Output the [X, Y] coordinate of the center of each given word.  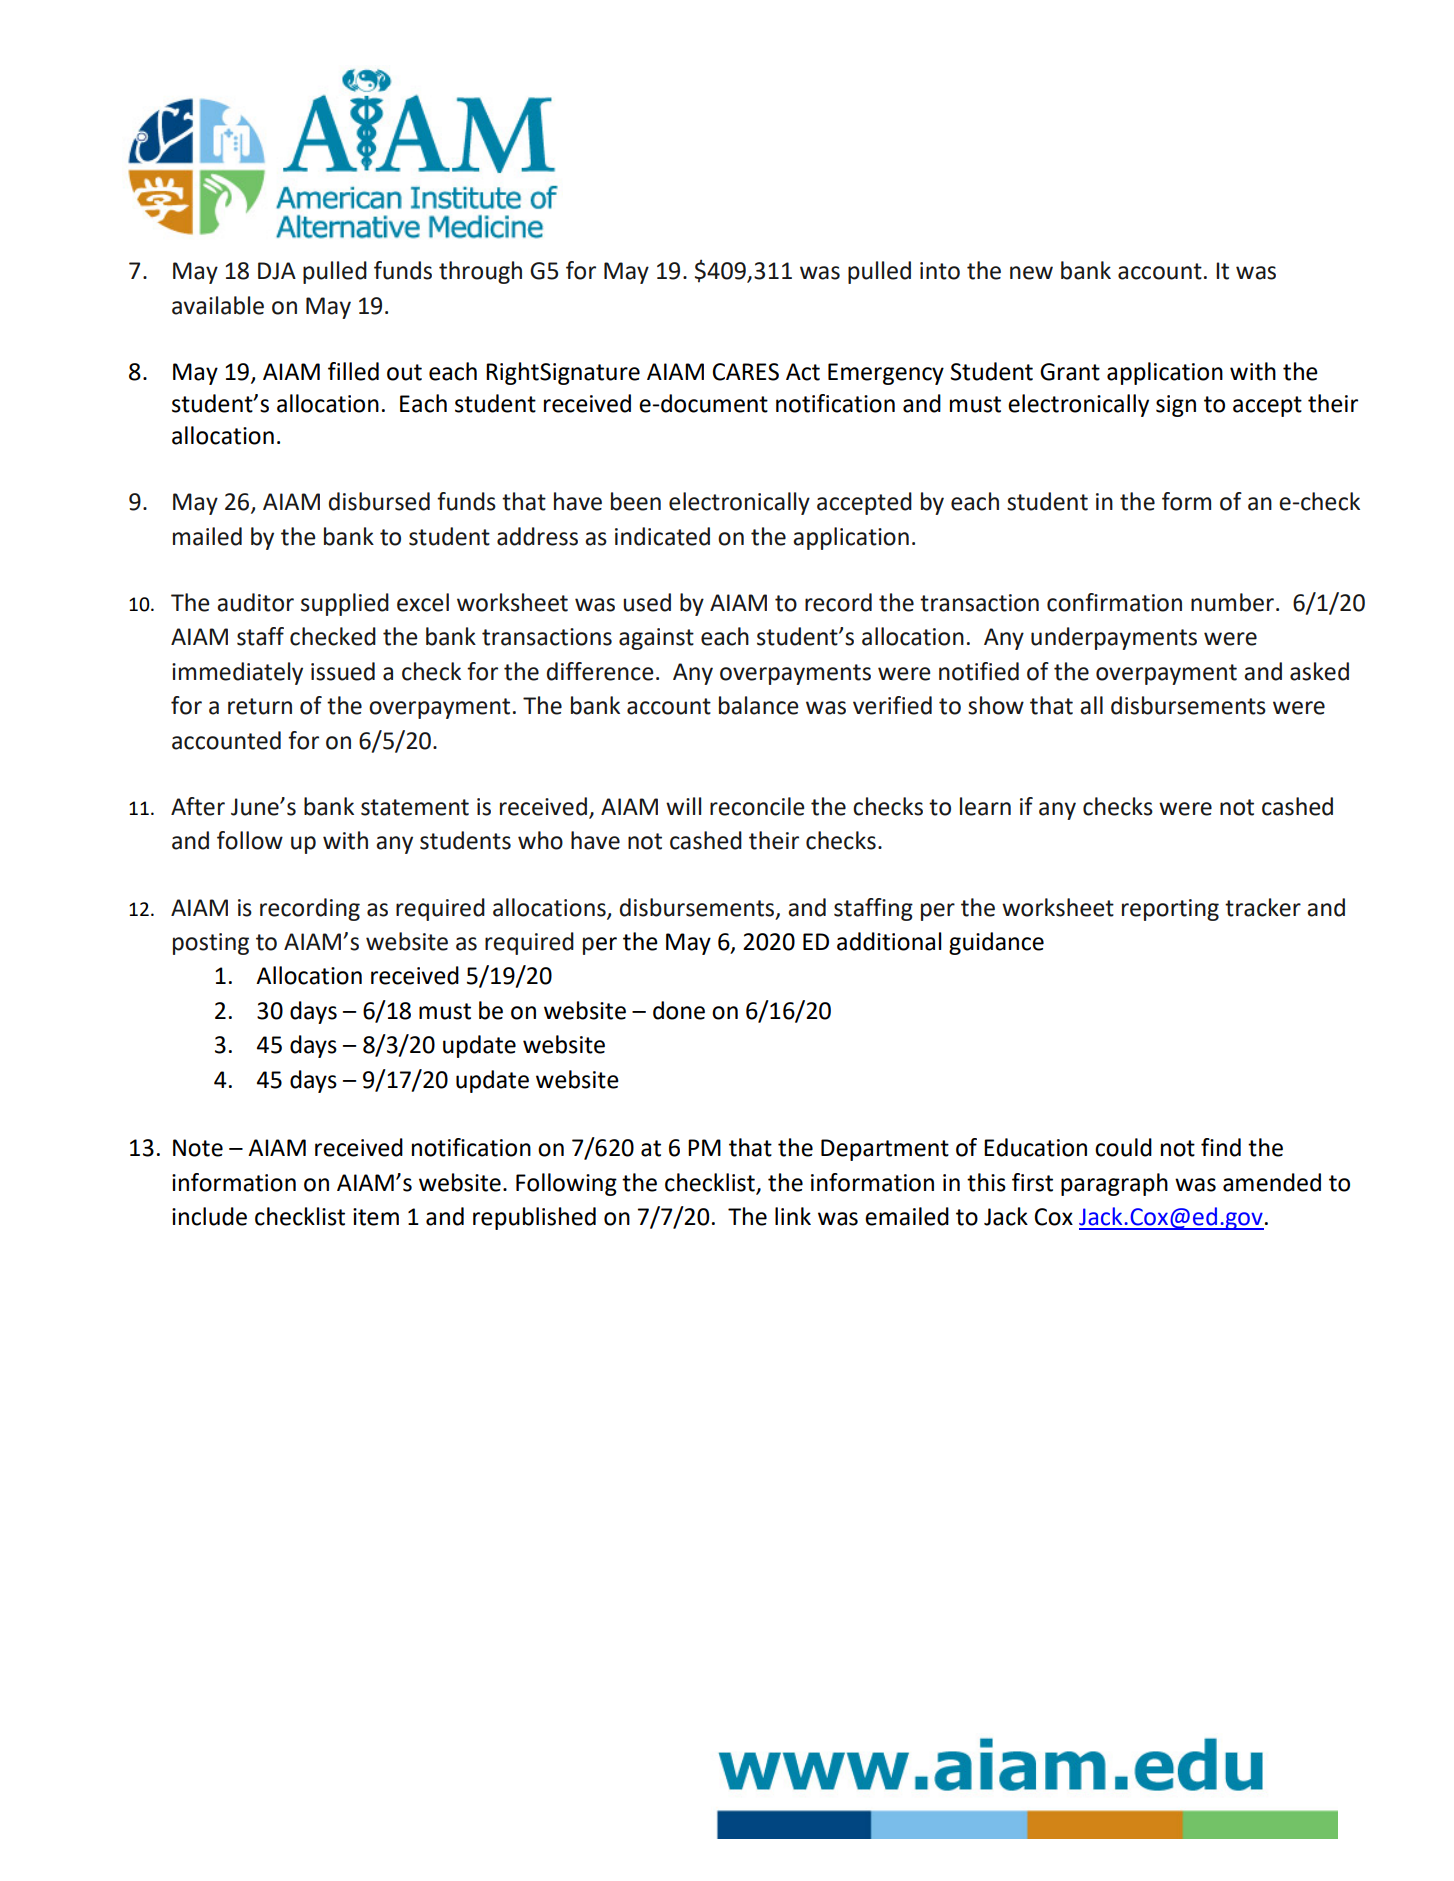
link [793, 1216]
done [679, 1010]
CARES [746, 372]
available [218, 305]
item [376, 1217]
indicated [662, 536]
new [1031, 273]
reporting [1170, 910]
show [996, 705]
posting [211, 944]
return [260, 706]
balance [759, 705]
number [1232, 602]
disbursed [379, 501]
